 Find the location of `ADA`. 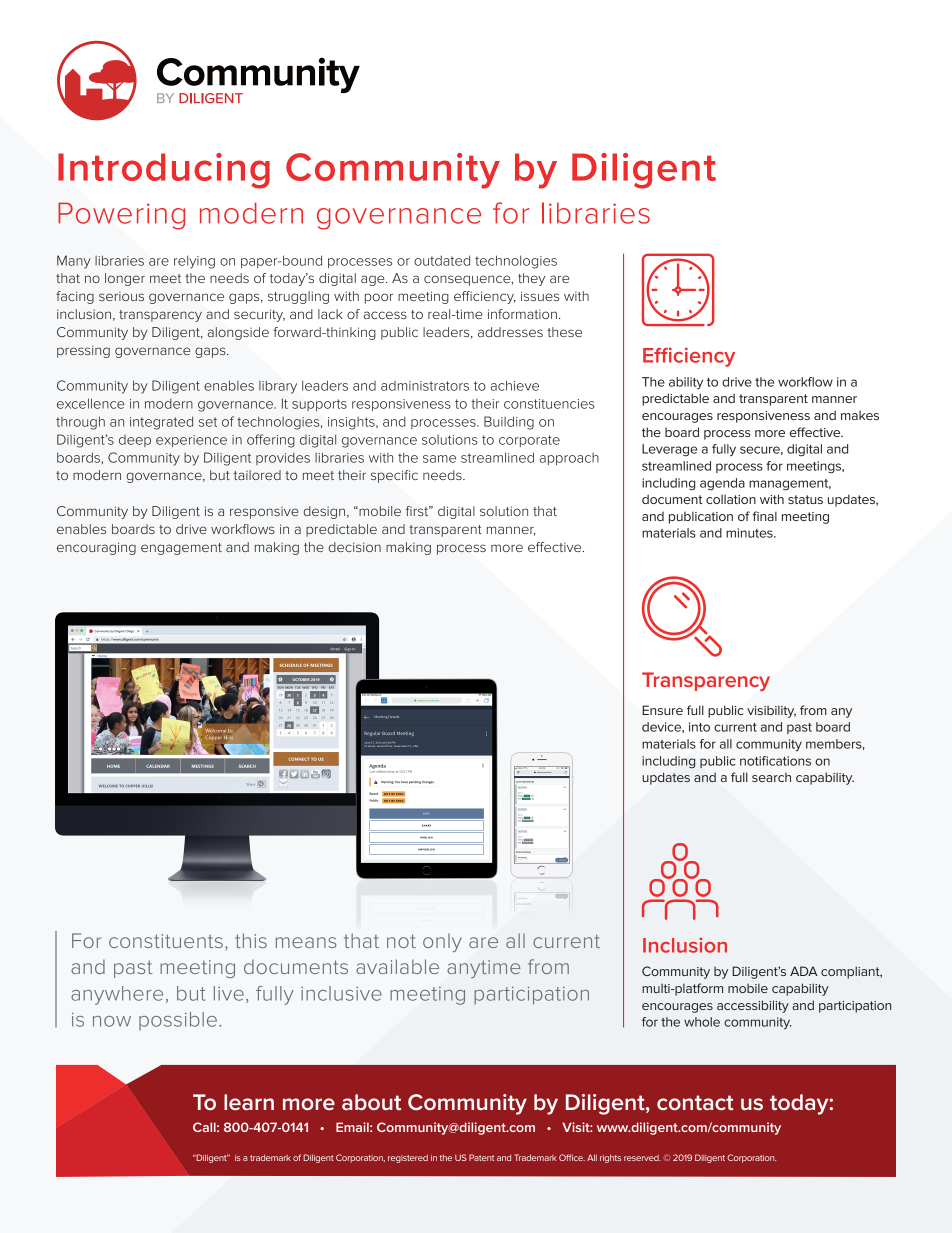

ADA is located at coordinates (804, 971).
